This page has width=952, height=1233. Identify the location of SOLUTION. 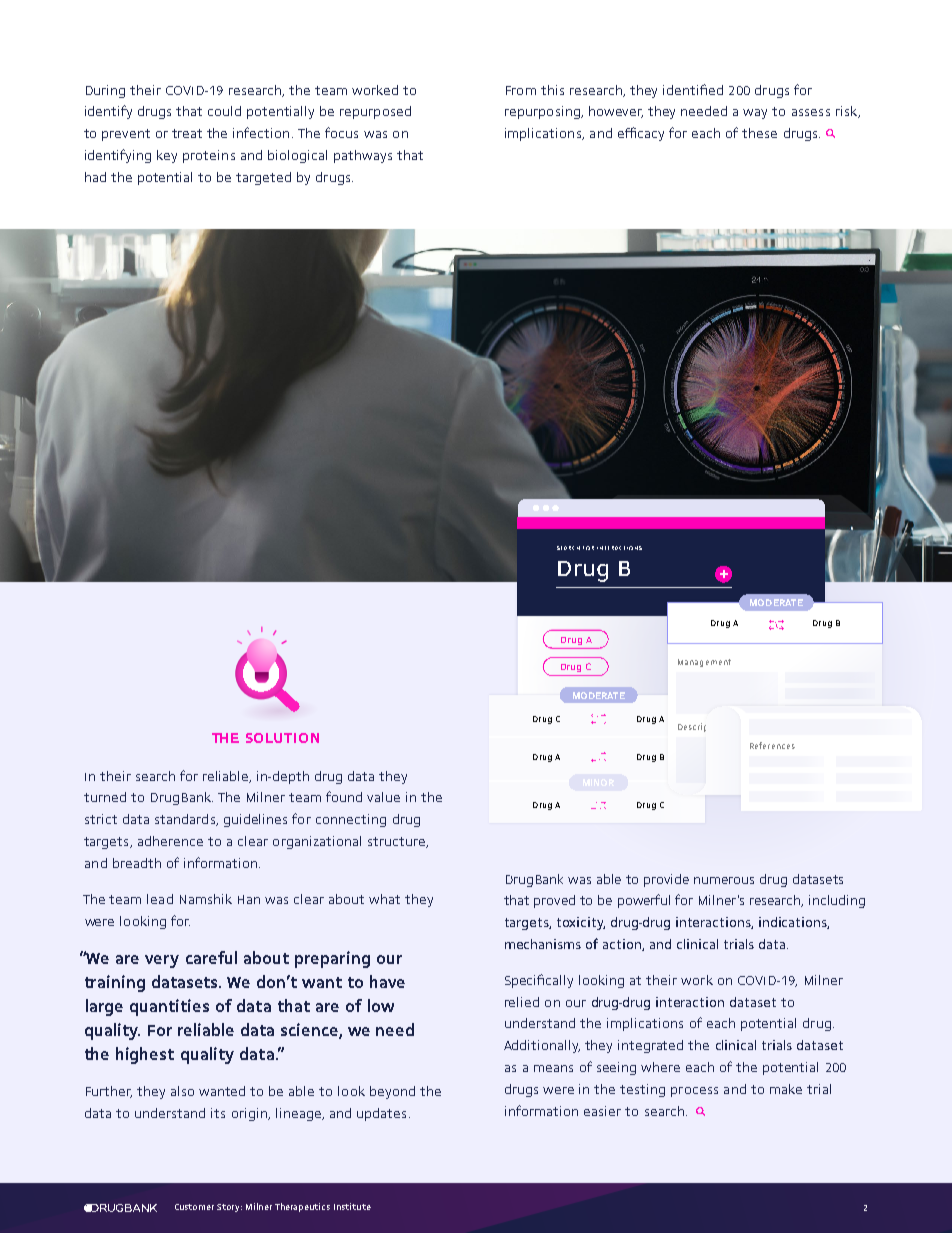
(282, 738).
